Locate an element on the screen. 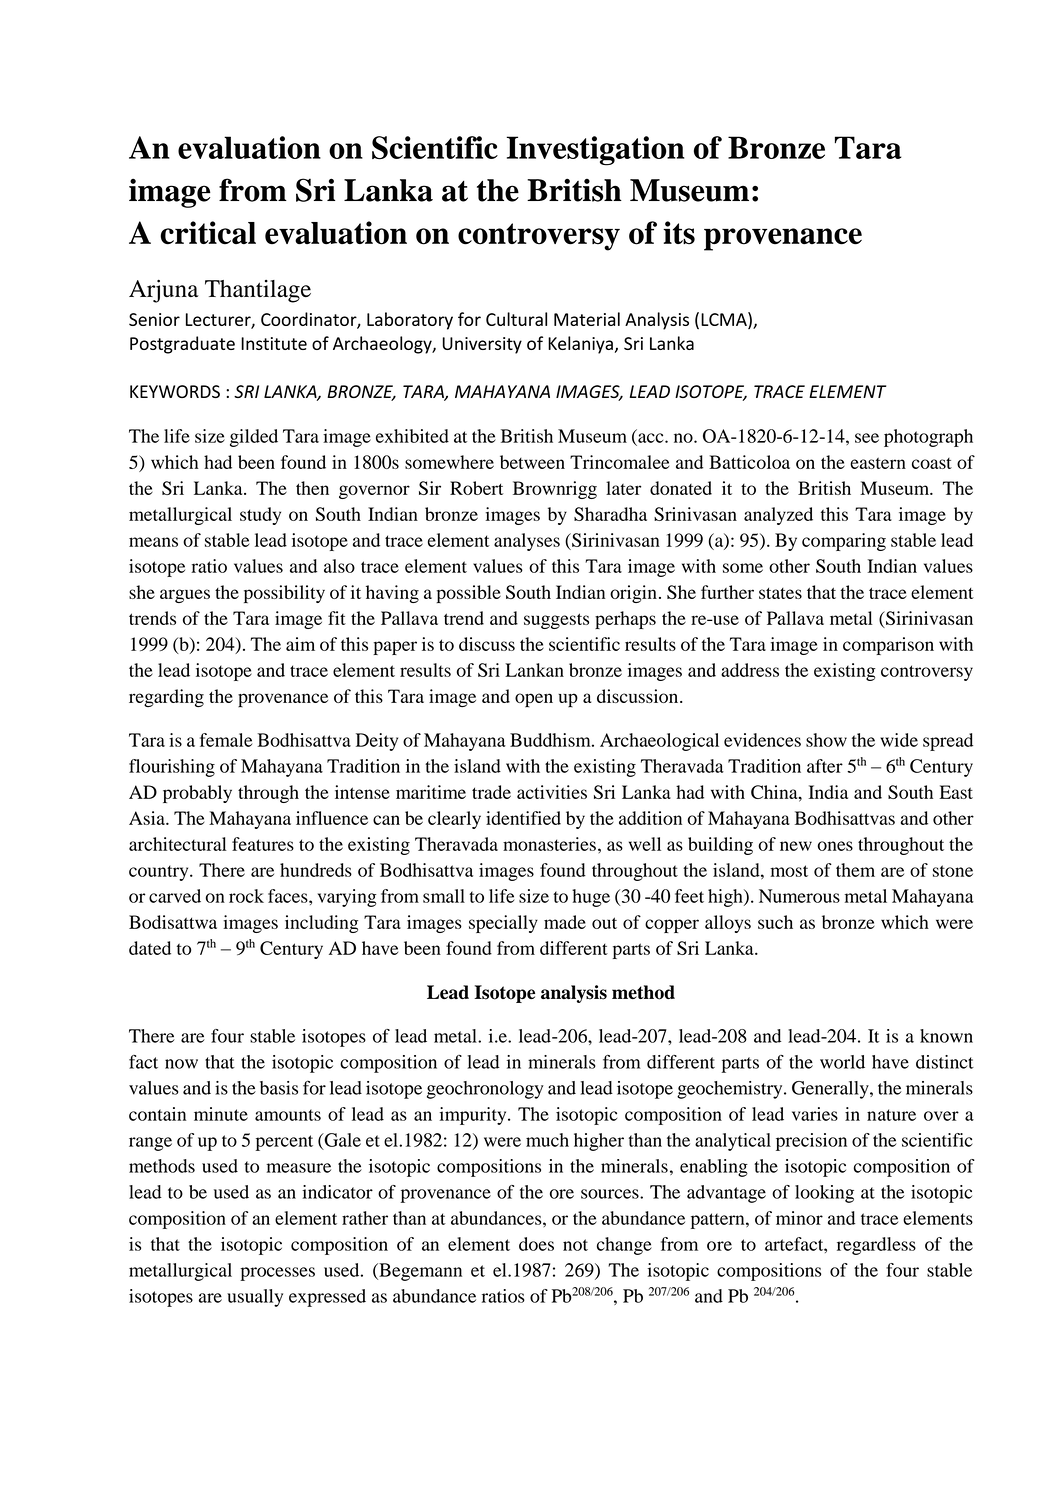 The width and height of the screenshot is (1064, 1505). regardless is located at coordinates (876, 1246).
